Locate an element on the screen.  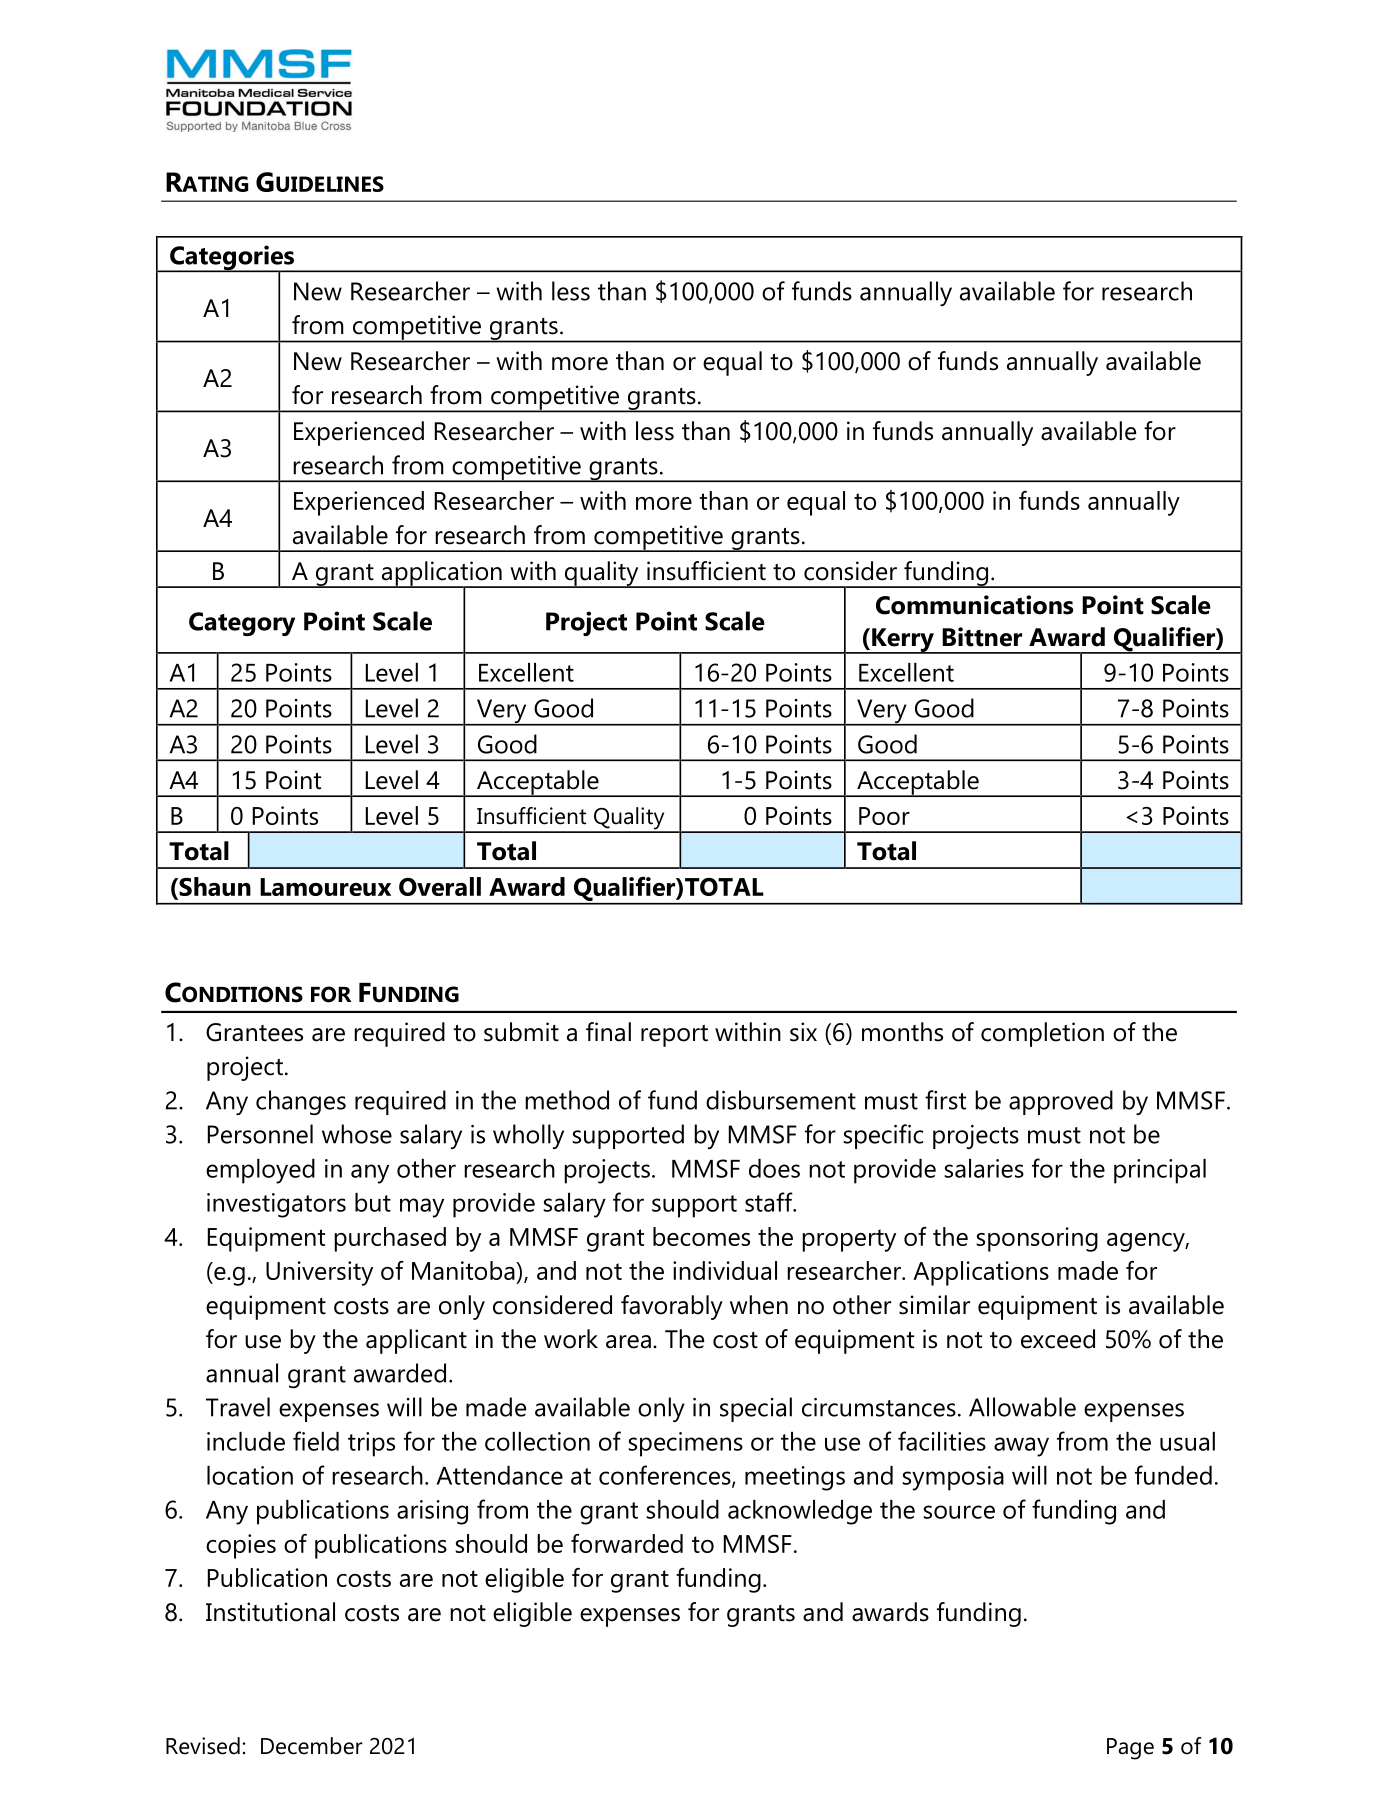
favorably is located at coordinates (672, 1307).
